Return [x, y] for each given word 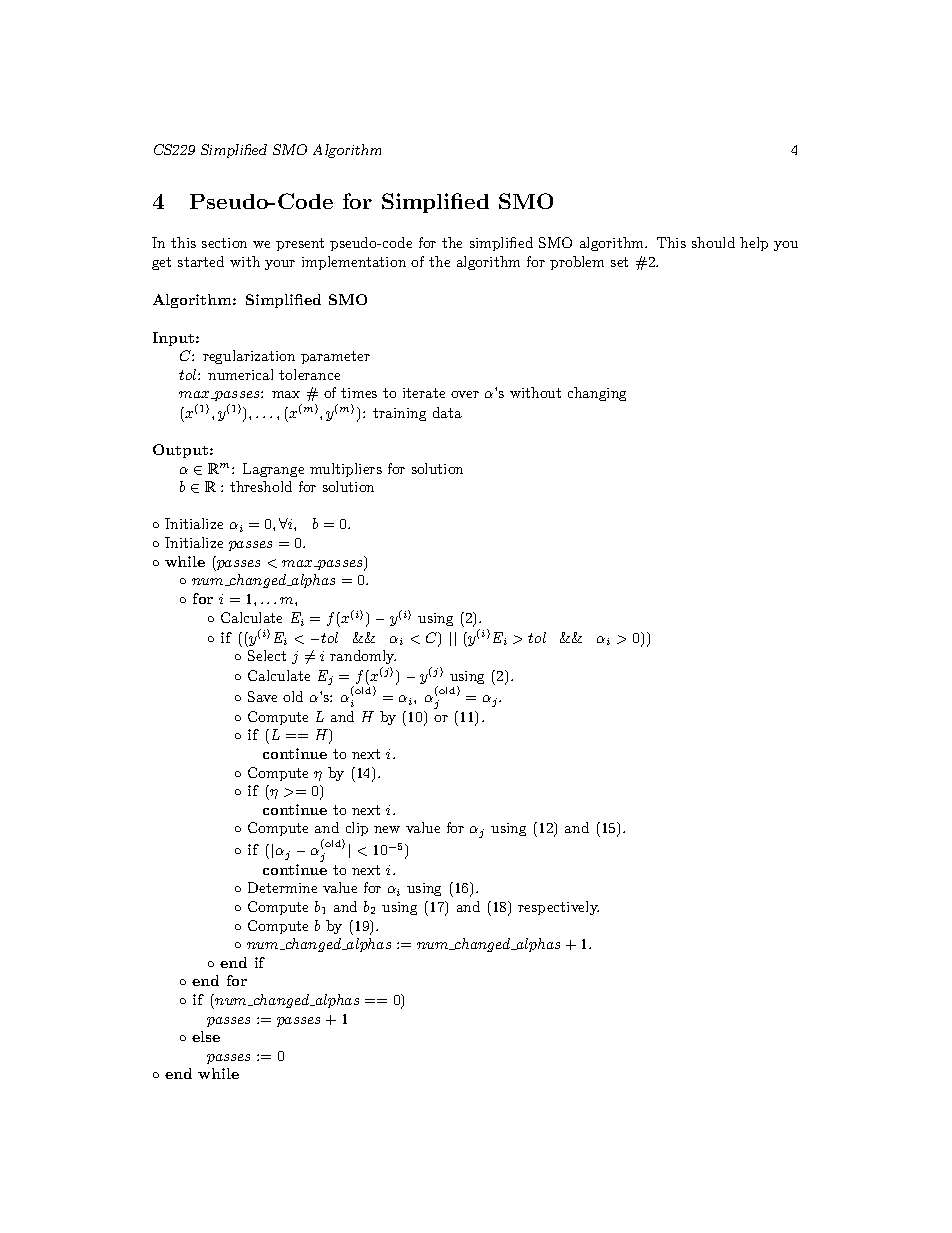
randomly [363, 657]
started [201, 261]
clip [357, 829]
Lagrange [273, 470]
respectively [558, 908]
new [387, 829]
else [206, 1036]
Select [267, 655]
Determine [282, 887]
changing [597, 394]
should [713, 242]
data [447, 412]
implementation [354, 263]
